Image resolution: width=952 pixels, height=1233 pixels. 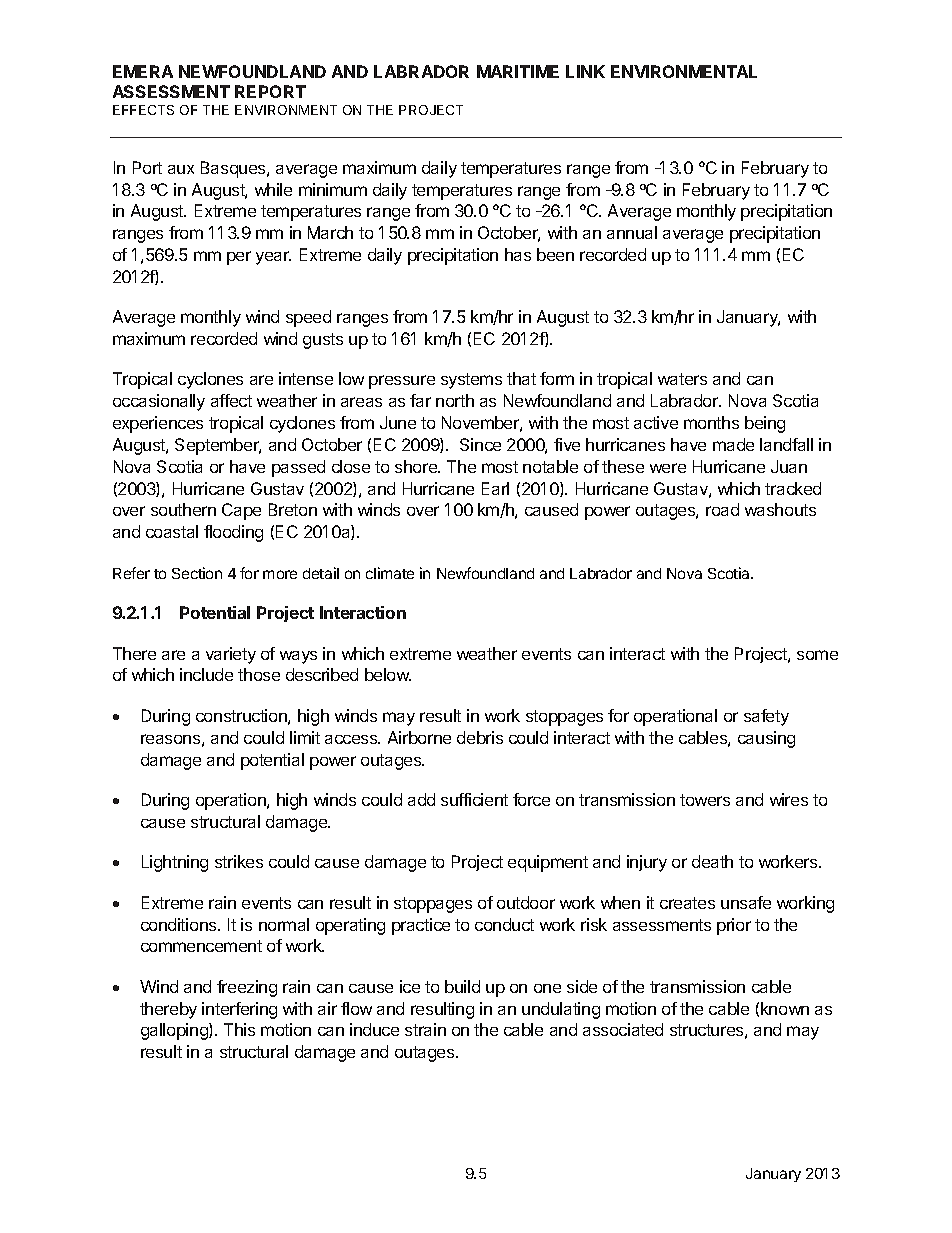 I want to click on road, so click(x=722, y=509).
